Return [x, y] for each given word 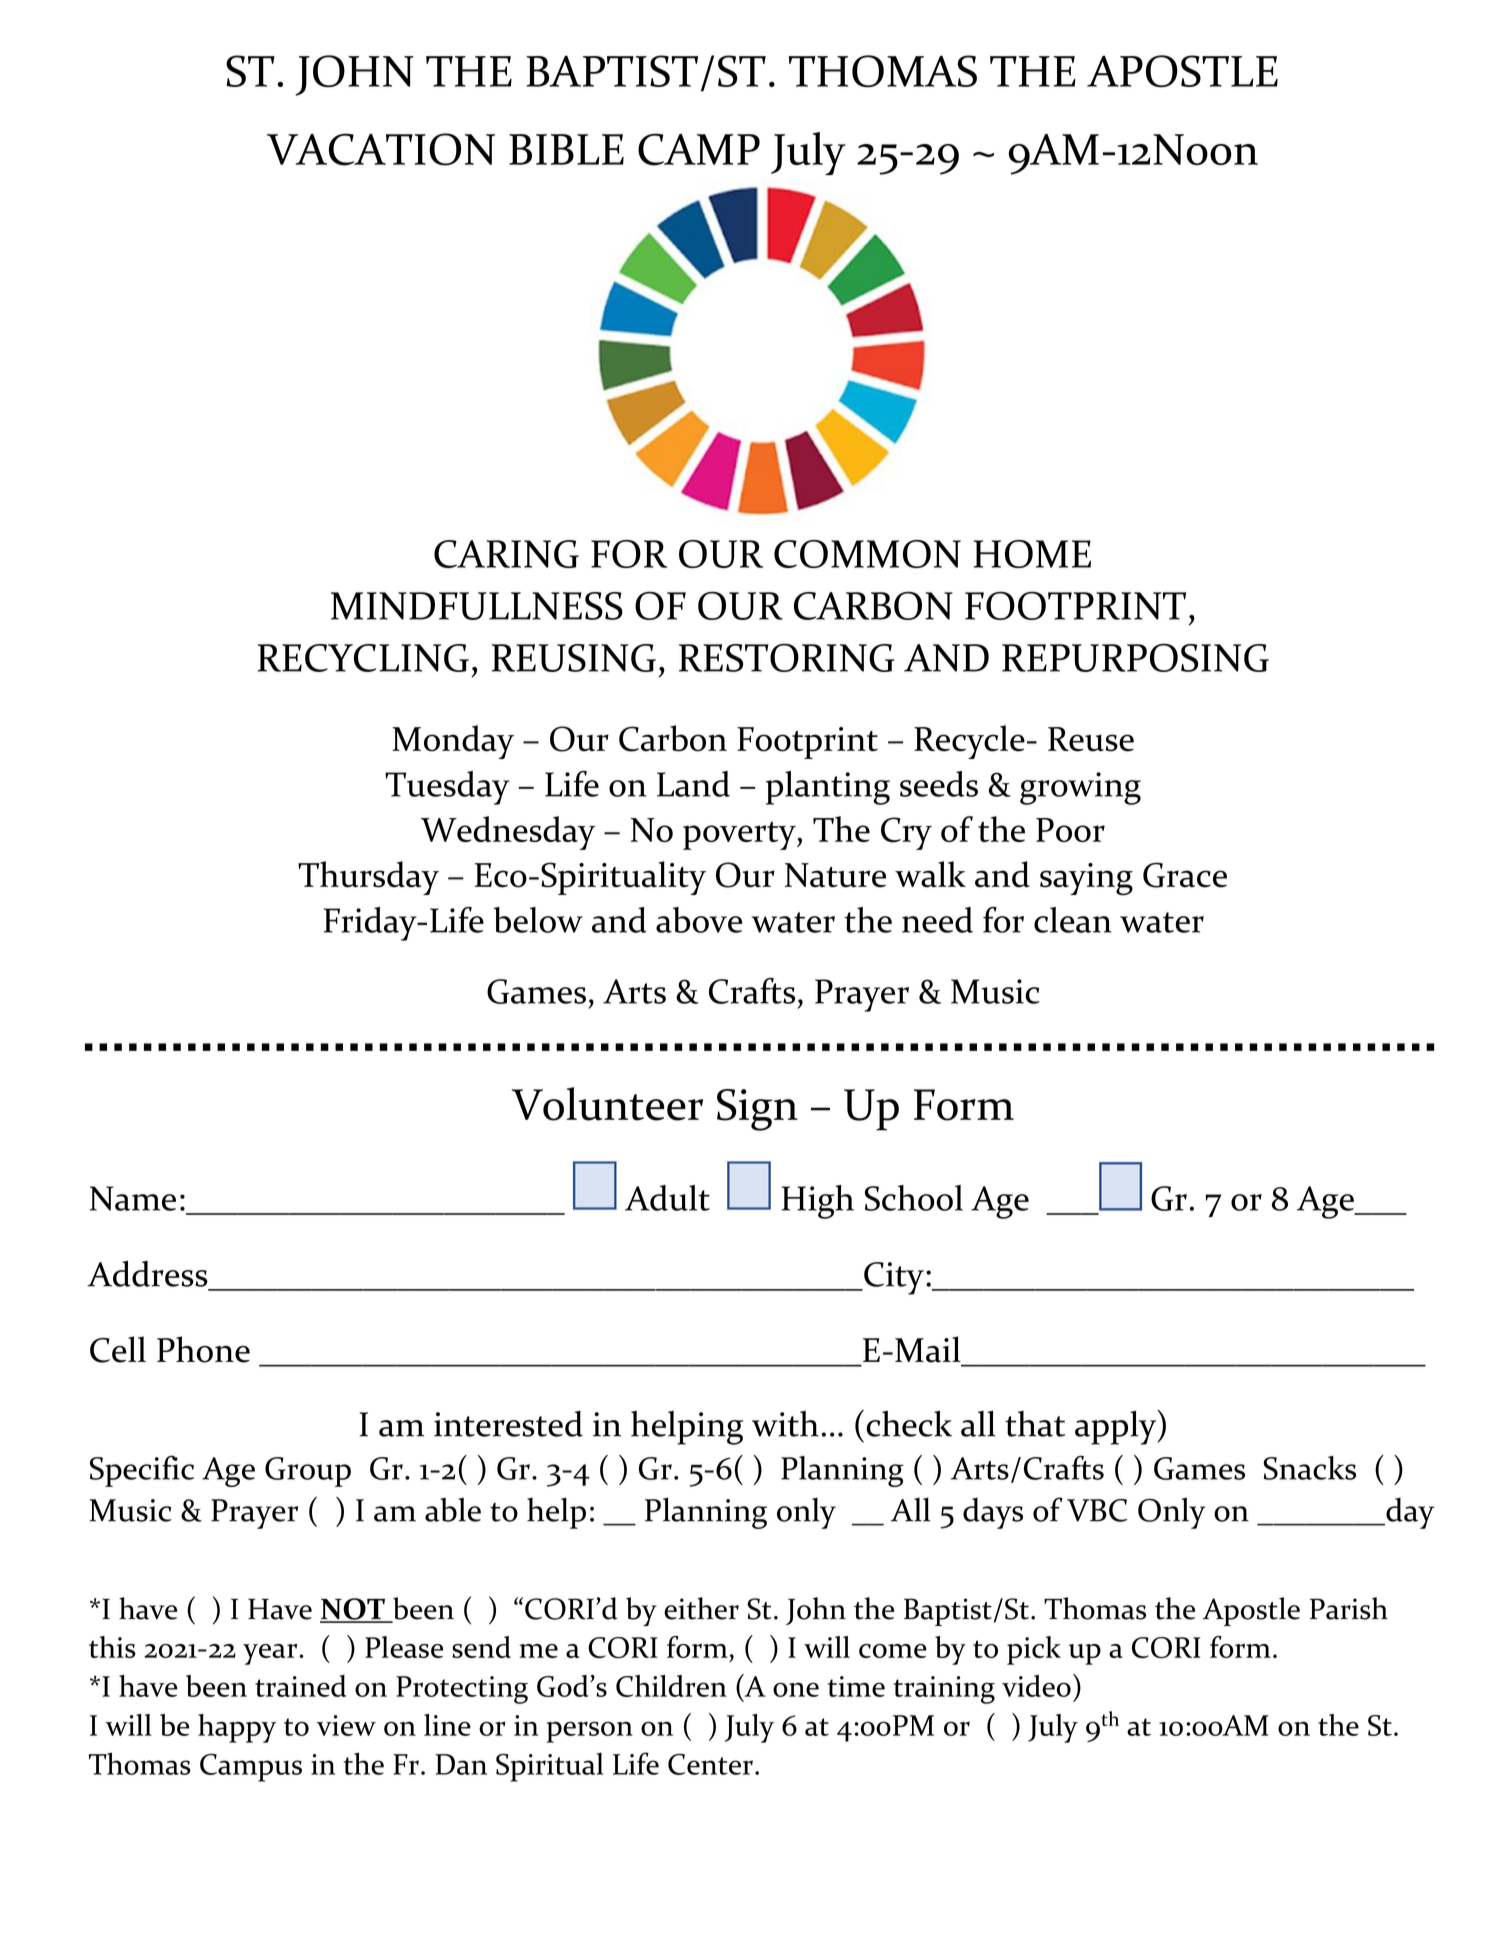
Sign [757, 1110]
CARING [506, 554]
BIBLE [566, 149]
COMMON [867, 554]
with [785, 1424]
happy [237, 1728]
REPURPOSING [1135, 657]
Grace [1185, 875]
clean [1073, 920]
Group [308, 1472]
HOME [1032, 554]
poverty [740, 835]
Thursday [368, 878]
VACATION [381, 149]
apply [1117, 1427]
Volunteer [607, 1104]
